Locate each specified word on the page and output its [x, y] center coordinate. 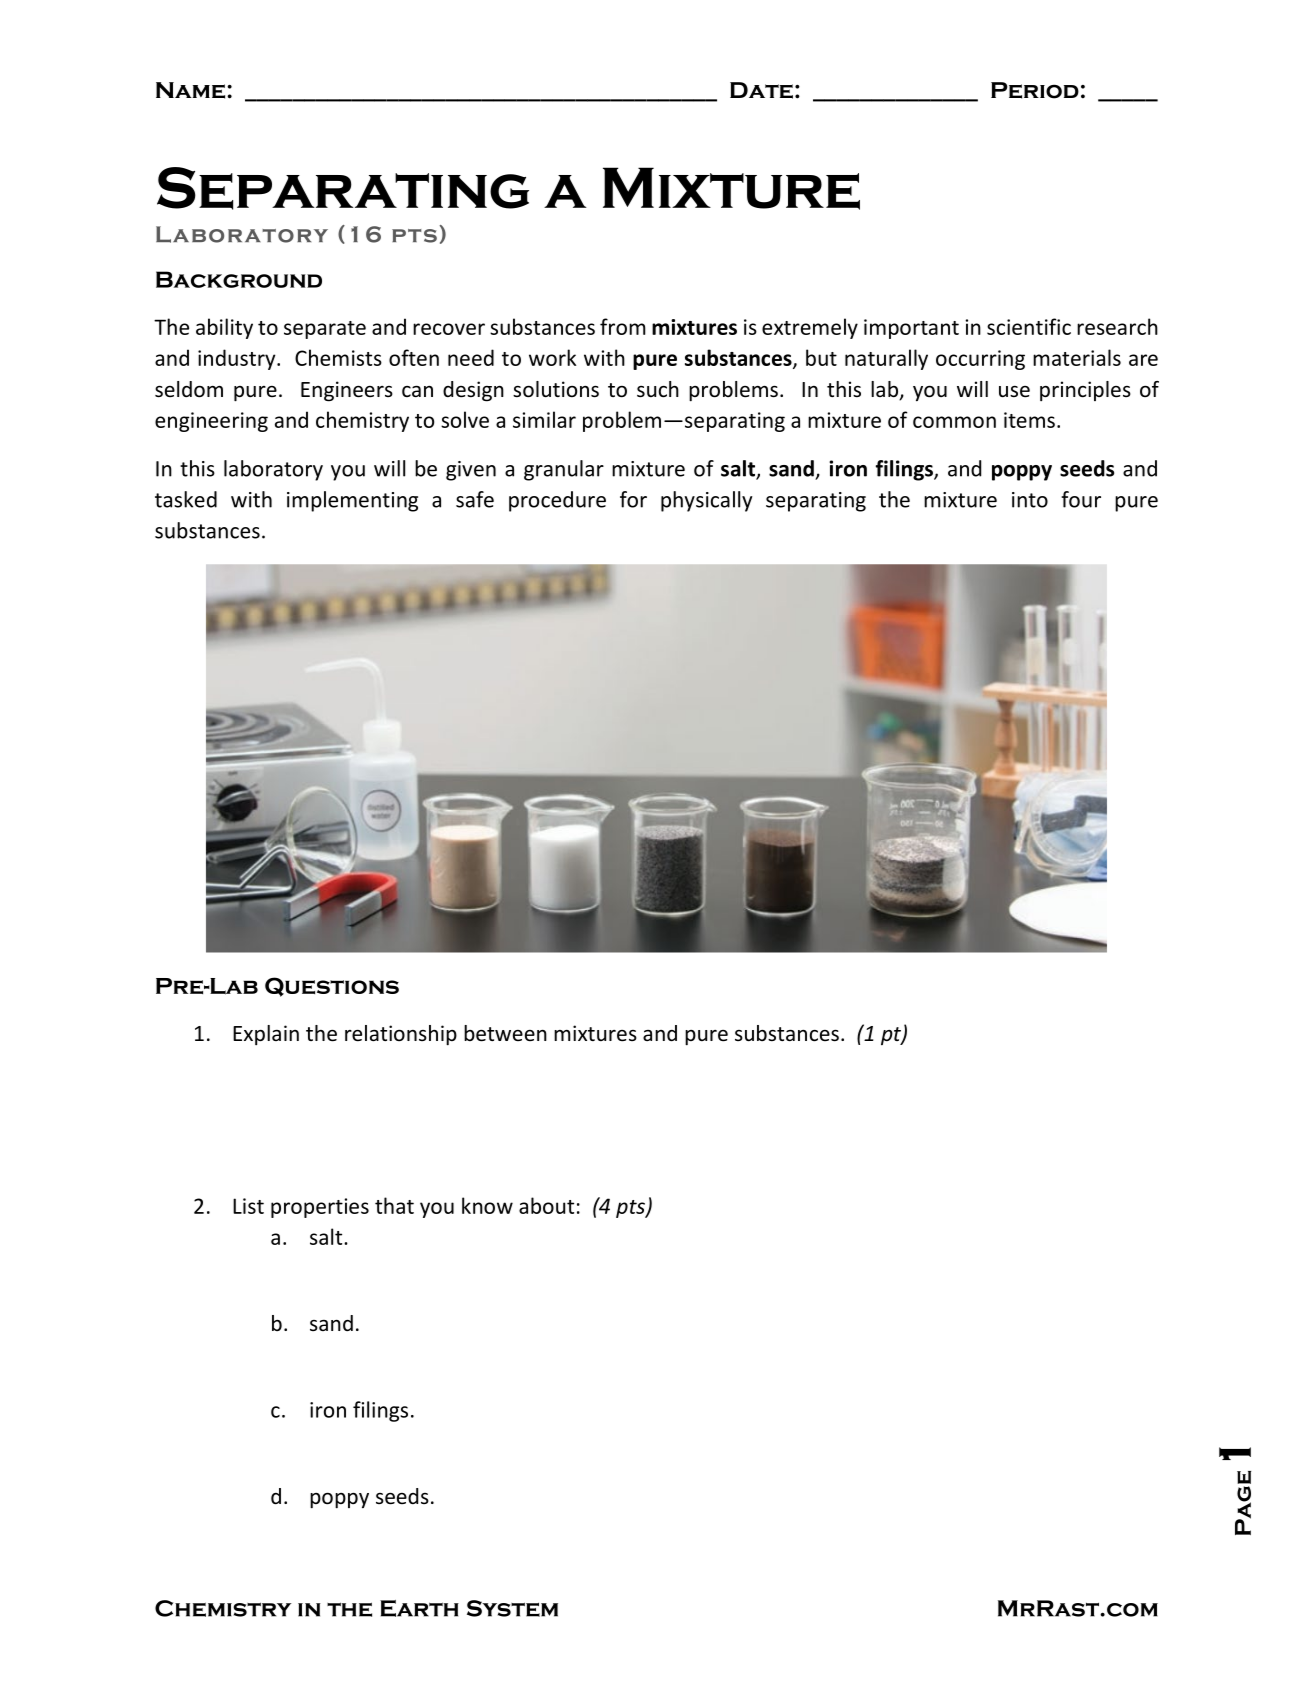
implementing [352, 501]
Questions [332, 987]
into [1030, 500]
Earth [419, 1608]
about [546, 1205]
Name [192, 90]
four [1081, 499]
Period [1035, 90]
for [633, 499]
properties [320, 1208]
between [505, 1033]
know [487, 1205]
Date [761, 90]
